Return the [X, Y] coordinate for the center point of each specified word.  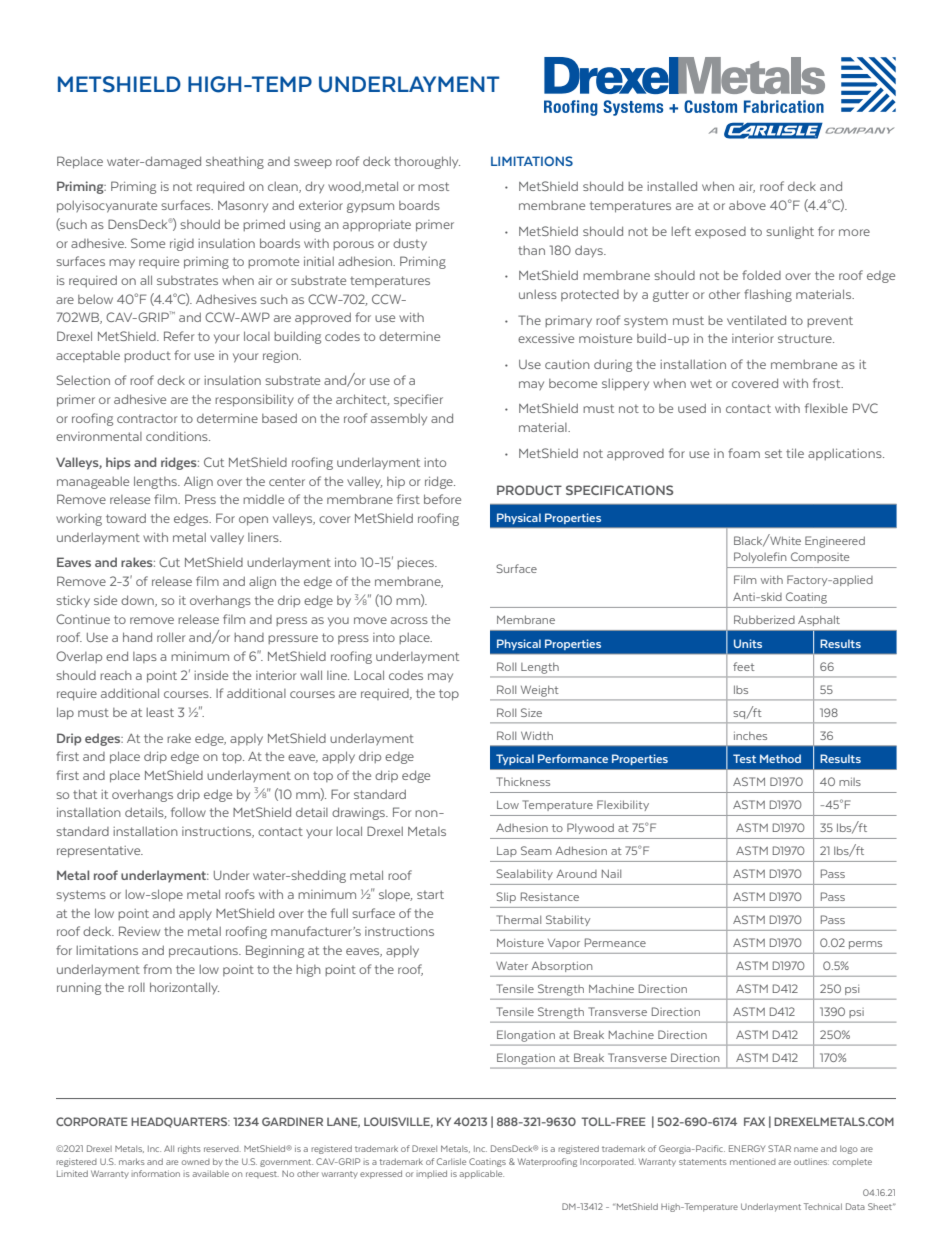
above [747, 205]
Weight [539, 691]
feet [744, 666]
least [160, 712]
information [155, 1173]
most [433, 186]
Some [148, 243]
